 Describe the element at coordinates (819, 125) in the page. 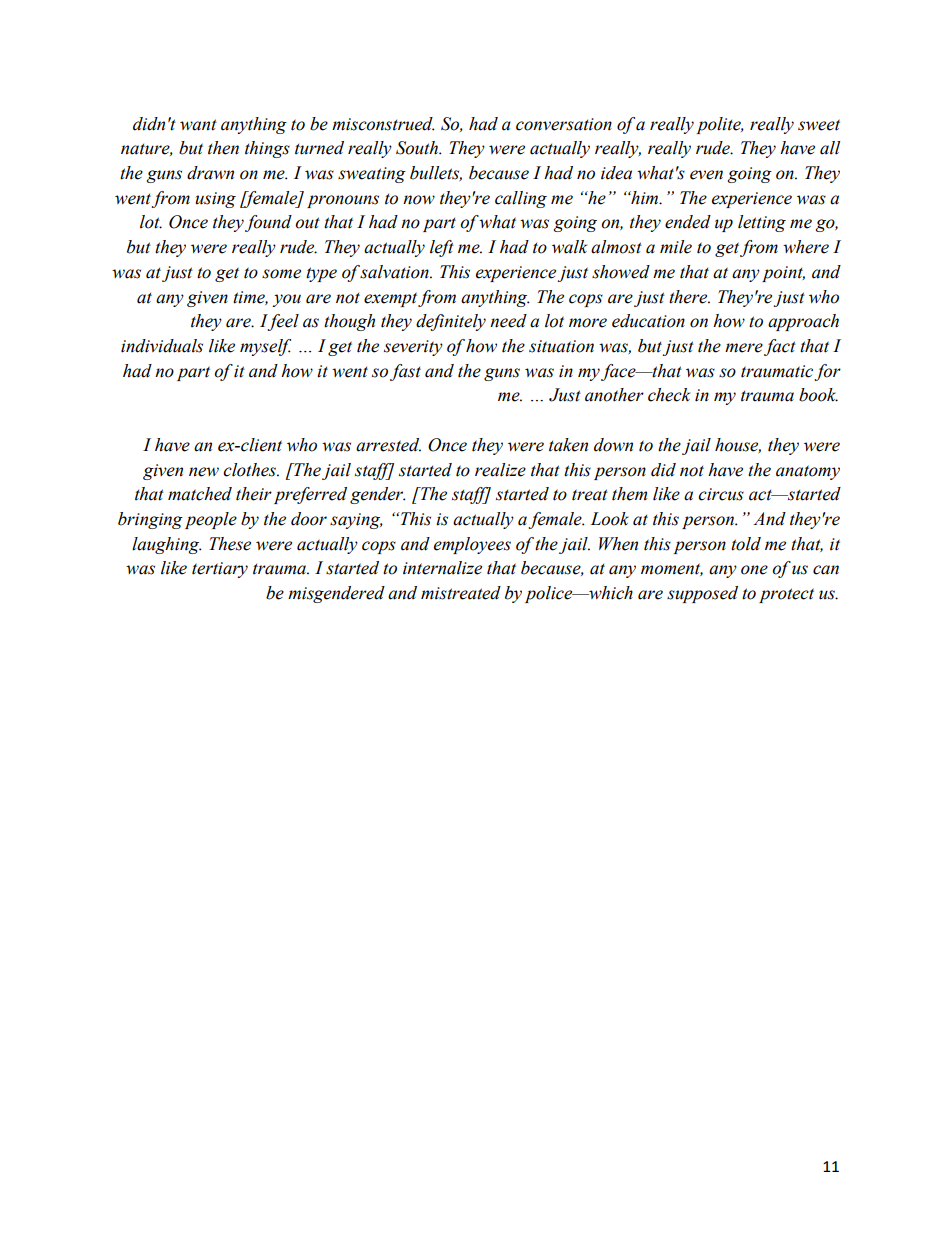

I see `sweet` at that location.
